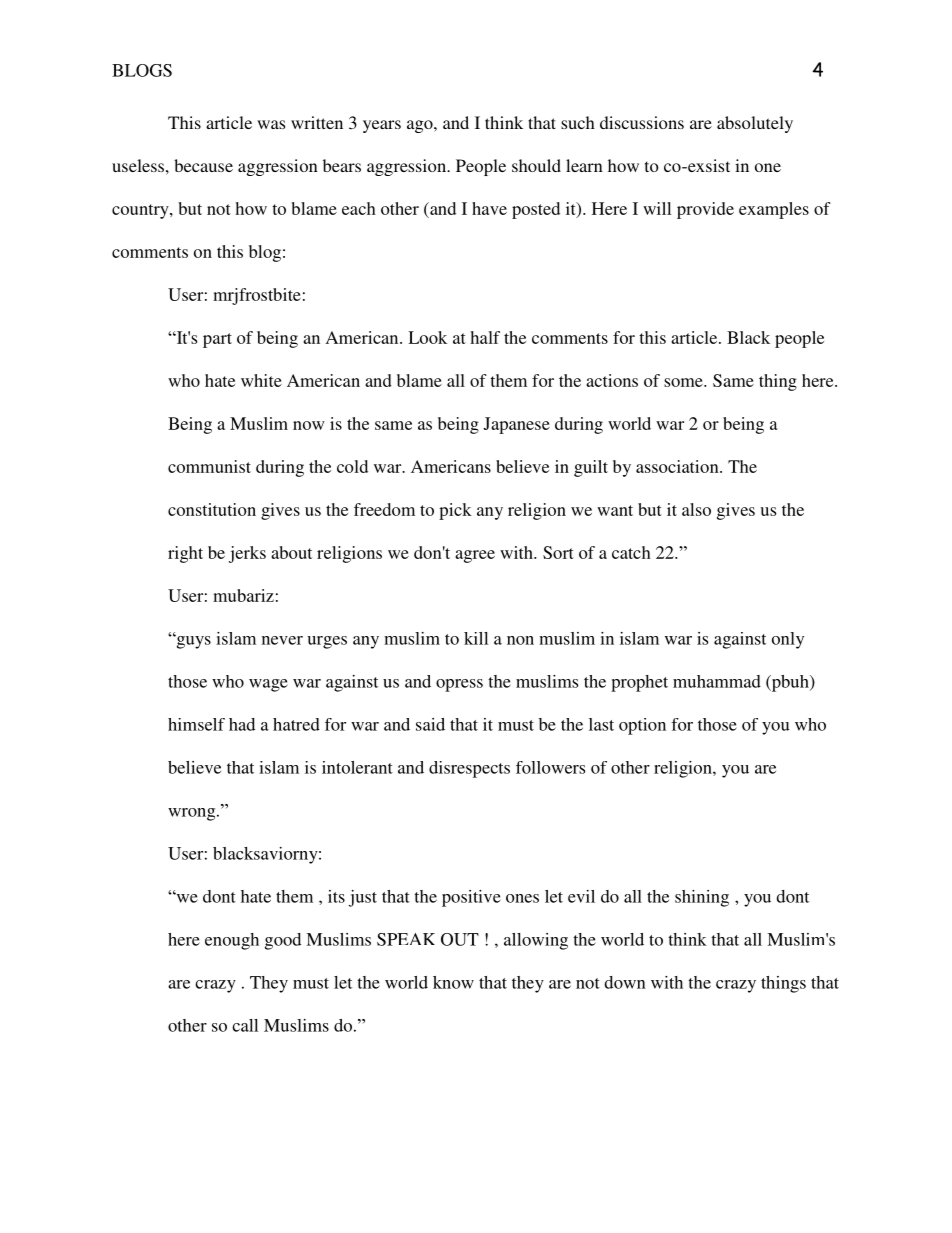 This screenshot has width=952, height=1233. What do you see at coordinates (612, 380) in the screenshot?
I see `actions` at bounding box center [612, 380].
